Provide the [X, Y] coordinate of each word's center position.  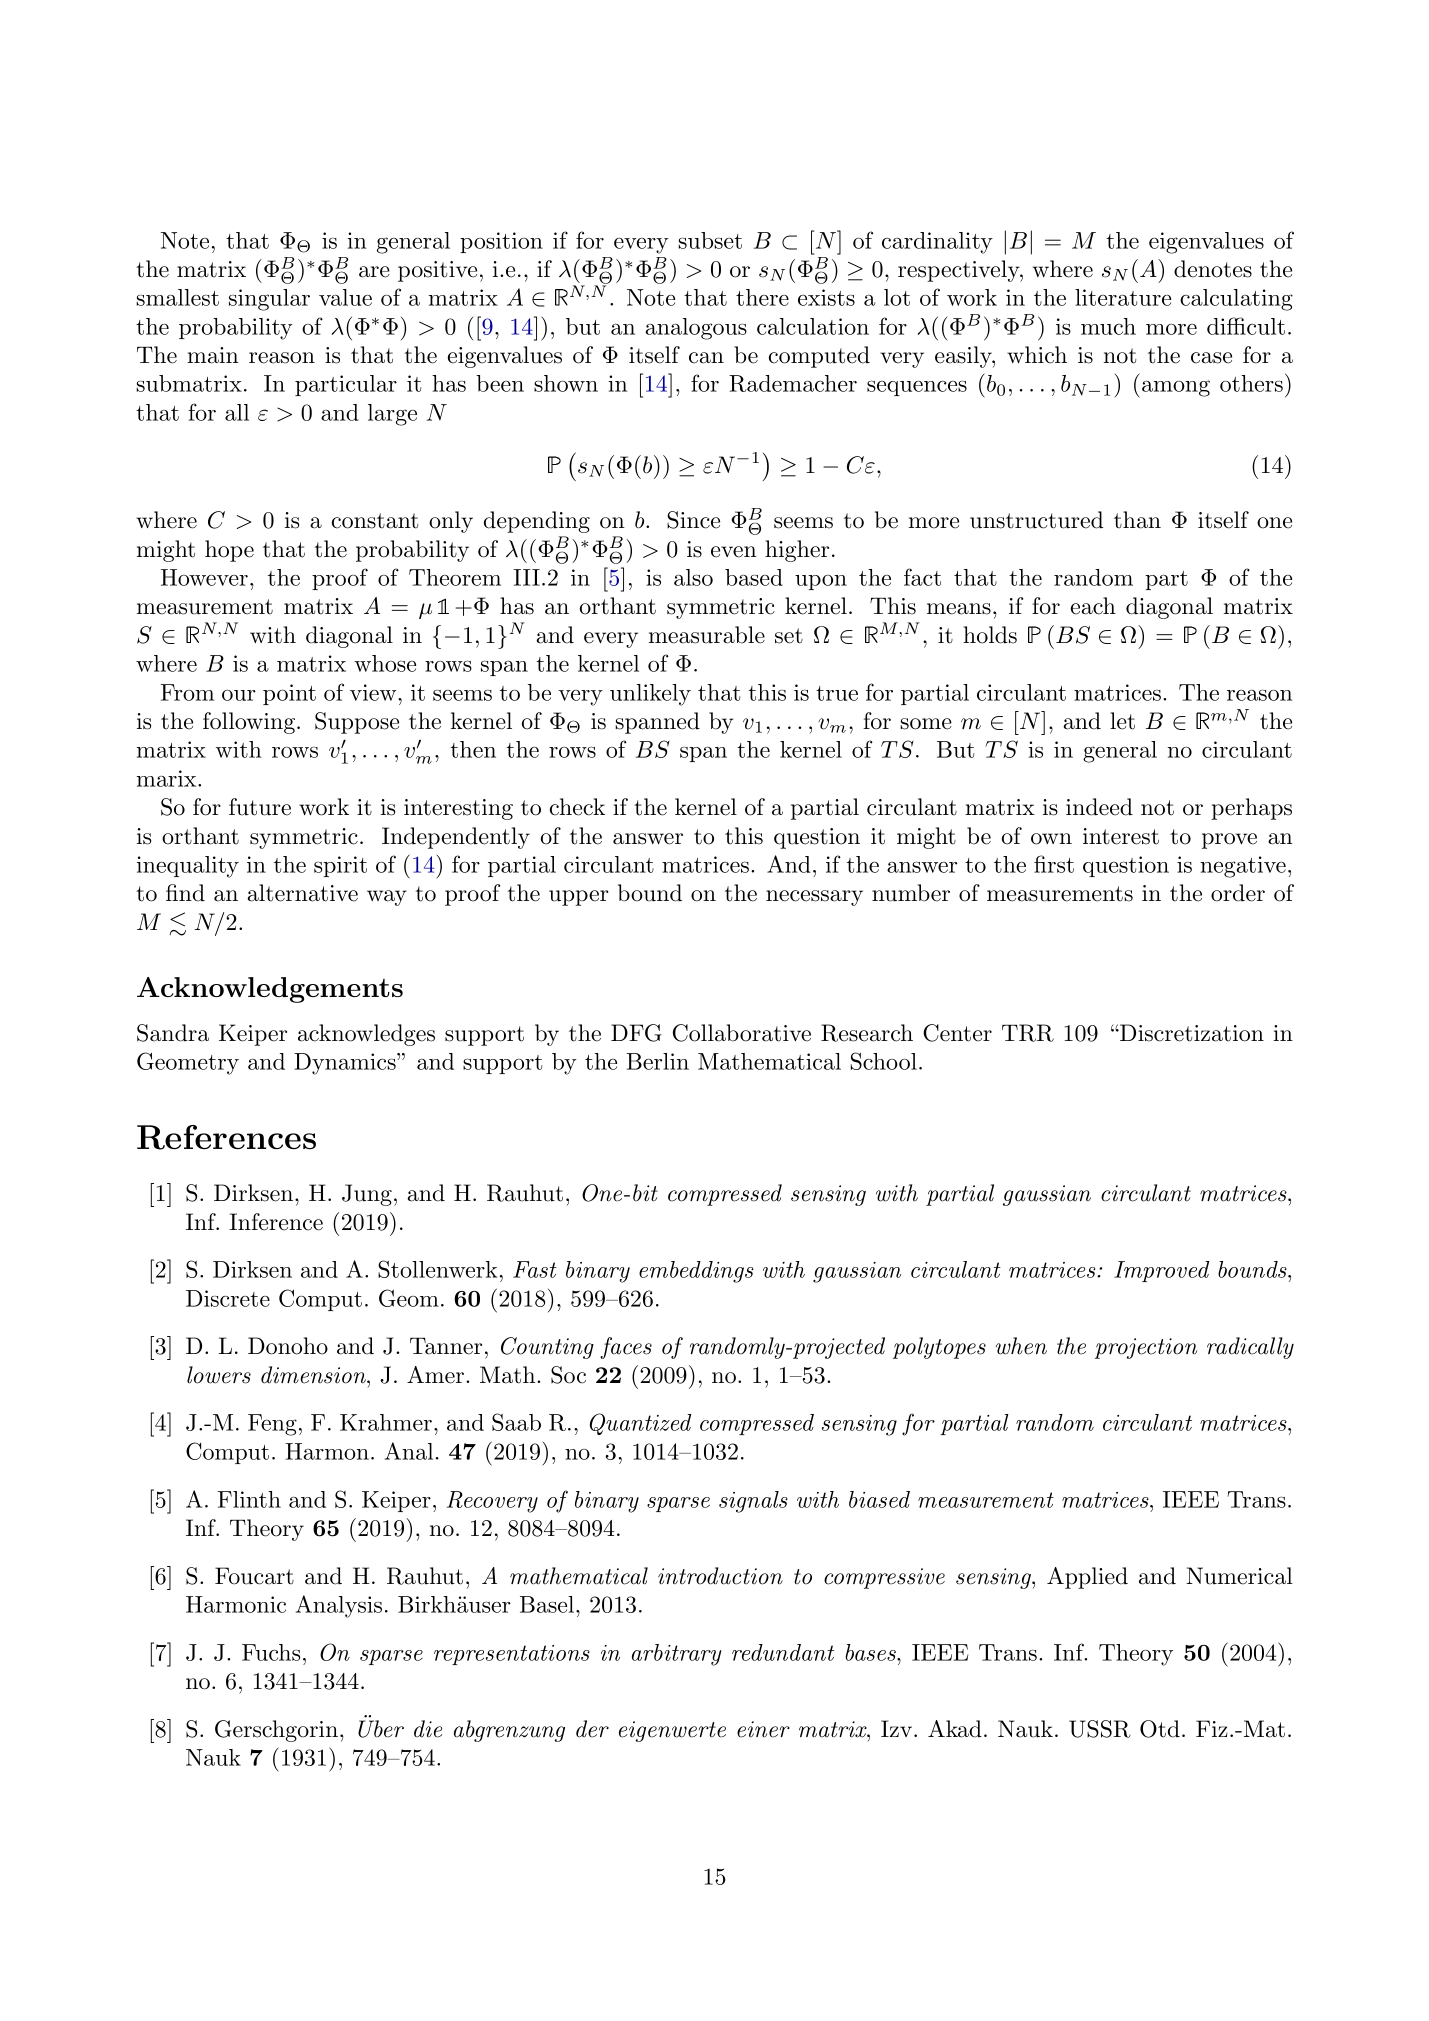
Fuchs [271, 1652]
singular [269, 300]
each [1093, 606]
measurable [707, 635]
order [1238, 893]
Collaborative [742, 1033]
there [762, 297]
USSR [1100, 1729]
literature [1123, 297]
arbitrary [676, 1655]
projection [1146, 1348]
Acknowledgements [270, 990]
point [289, 694]
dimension [314, 1375]
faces [626, 1348]
